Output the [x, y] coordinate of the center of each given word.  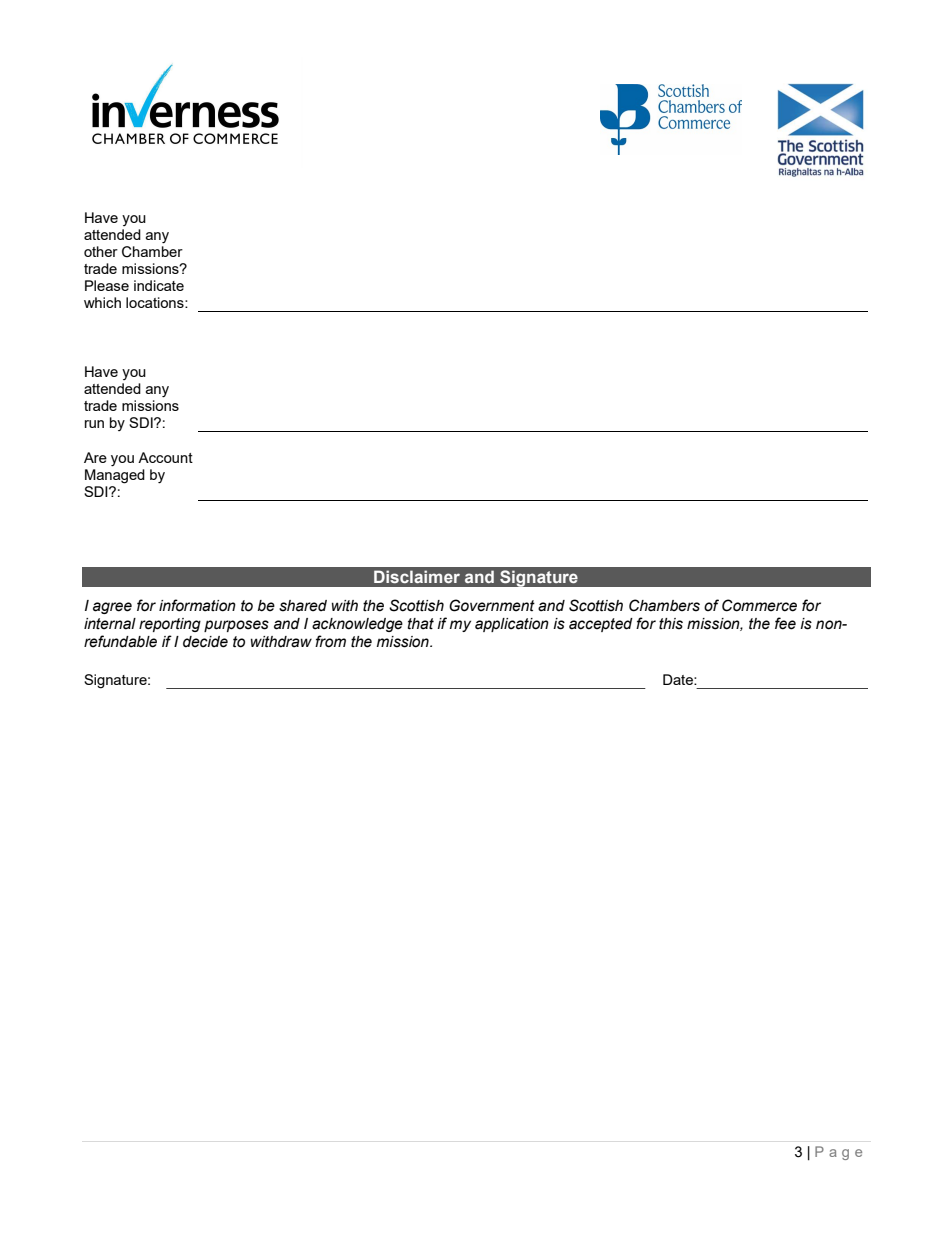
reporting [170, 625]
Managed [115, 475]
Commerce [759, 605]
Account [165, 457]
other [101, 251]
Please [107, 285]
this [671, 624]
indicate [159, 285]
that [421, 624]
